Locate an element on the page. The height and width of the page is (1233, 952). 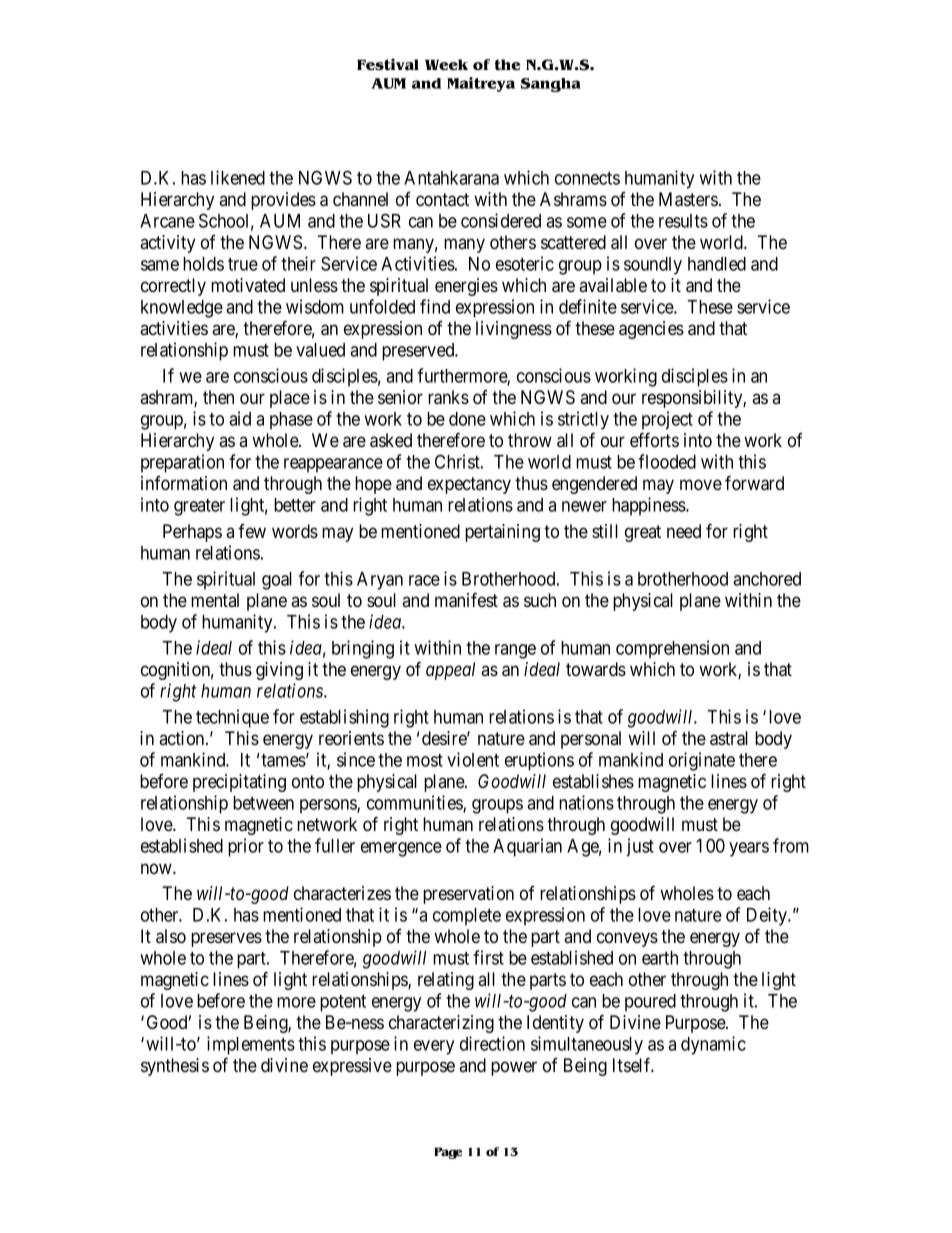
Week is located at coordinates (446, 65).
